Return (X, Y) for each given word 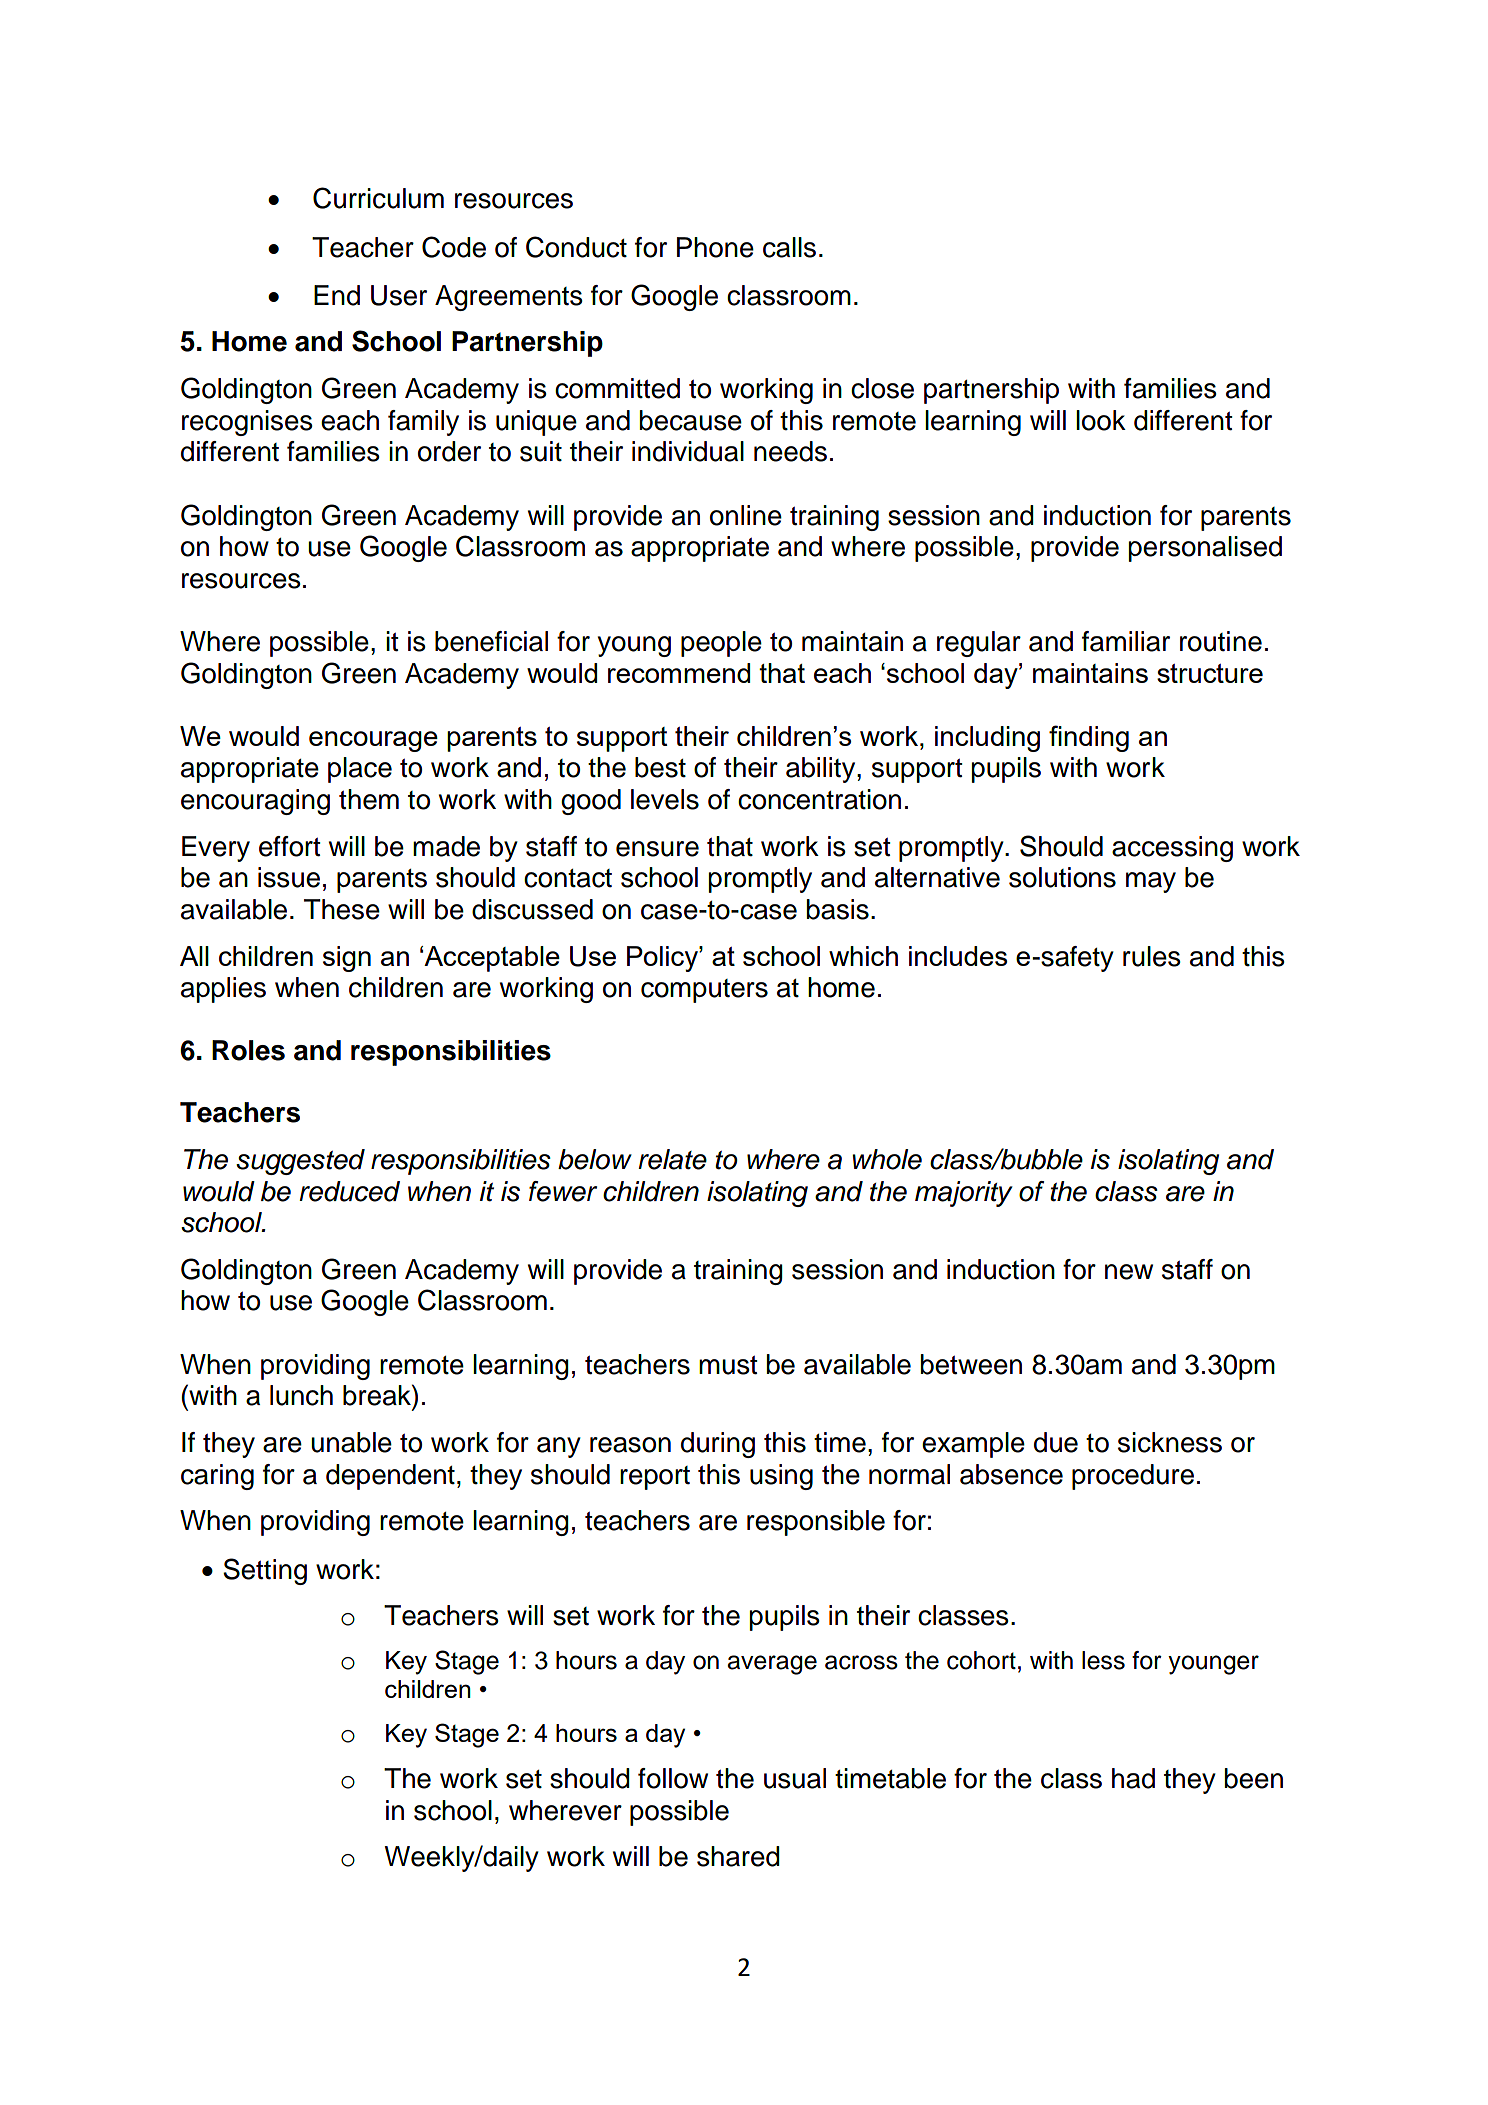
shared (738, 1856)
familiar (1126, 641)
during (718, 1445)
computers (704, 991)
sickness (1170, 1442)
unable (351, 1442)
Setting (265, 1571)
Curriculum (378, 198)
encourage (373, 741)
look (1101, 420)
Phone (715, 247)
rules (1152, 956)
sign (347, 959)
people (721, 644)
